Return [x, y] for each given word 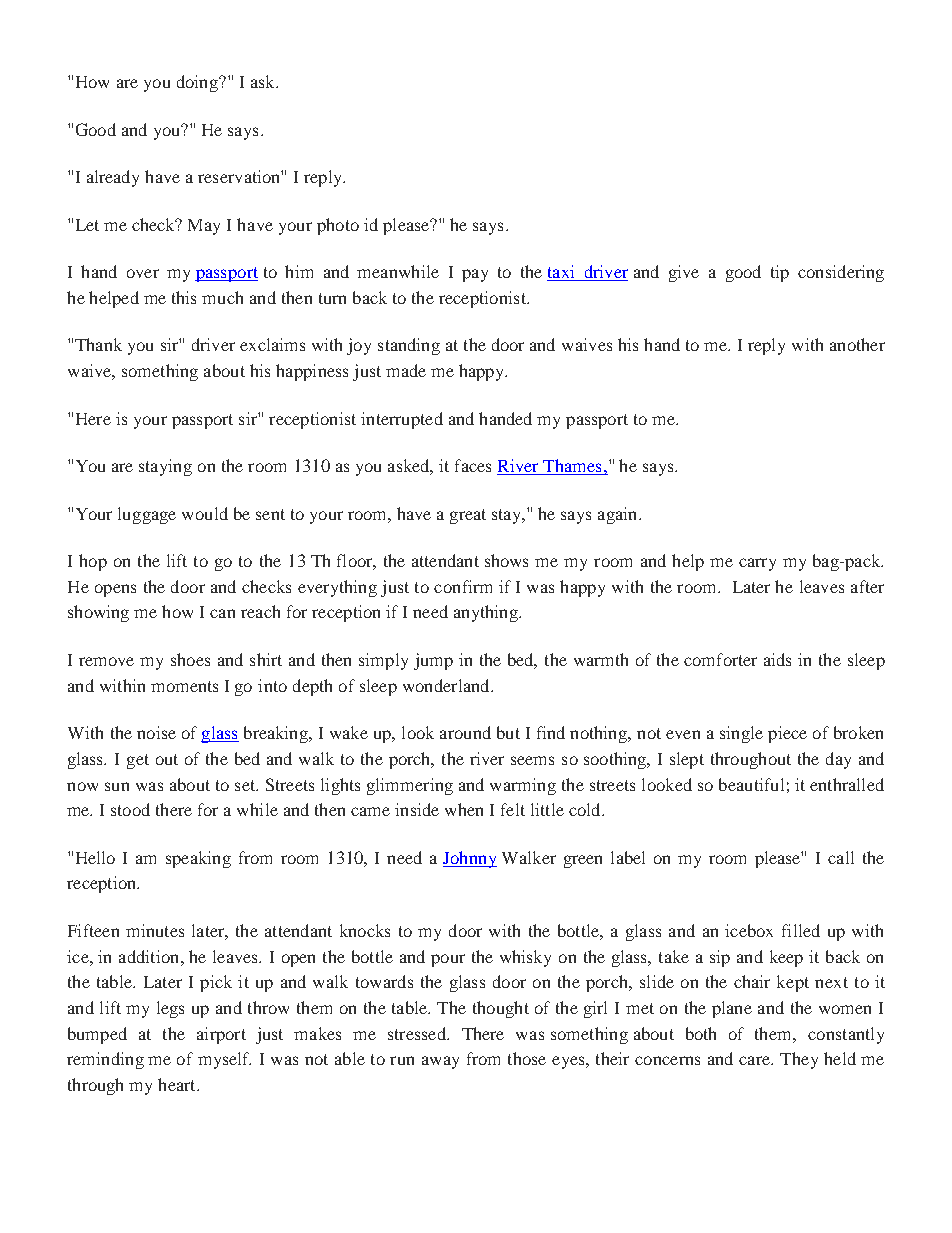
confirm [463, 586]
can [222, 613]
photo [338, 226]
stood [130, 809]
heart [178, 1084]
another [857, 344]
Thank [98, 344]
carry [757, 564]
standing [409, 346]
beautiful [751, 784]
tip [780, 273]
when [464, 809]
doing [198, 83]
